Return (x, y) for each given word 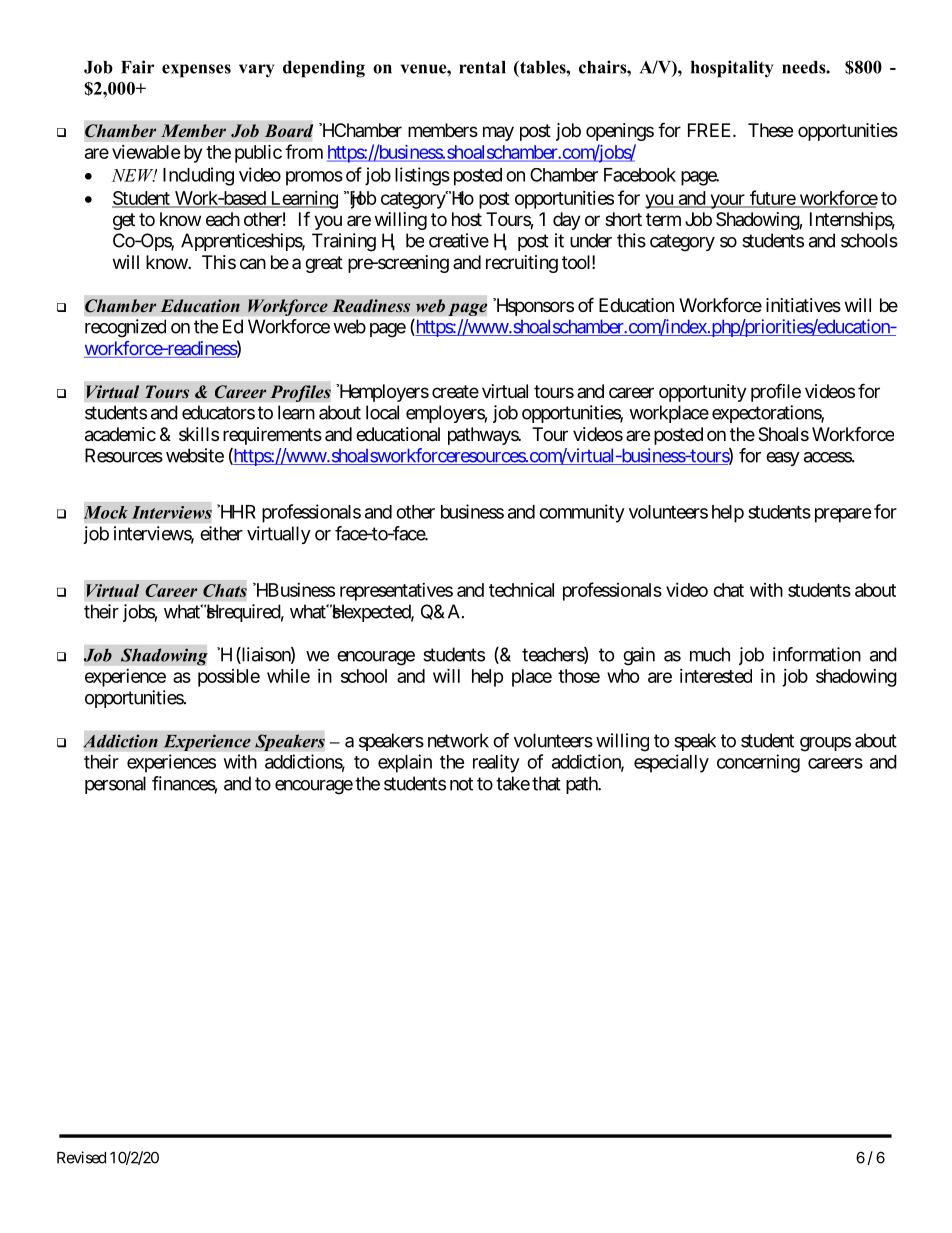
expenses (196, 71)
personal (115, 785)
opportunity (703, 393)
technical (521, 590)
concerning (758, 763)
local (382, 412)
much (710, 654)
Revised (81, 1157)
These (770, 130)
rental (482, 67)
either (221, 533)
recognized (125, 328)
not (461, 784)
